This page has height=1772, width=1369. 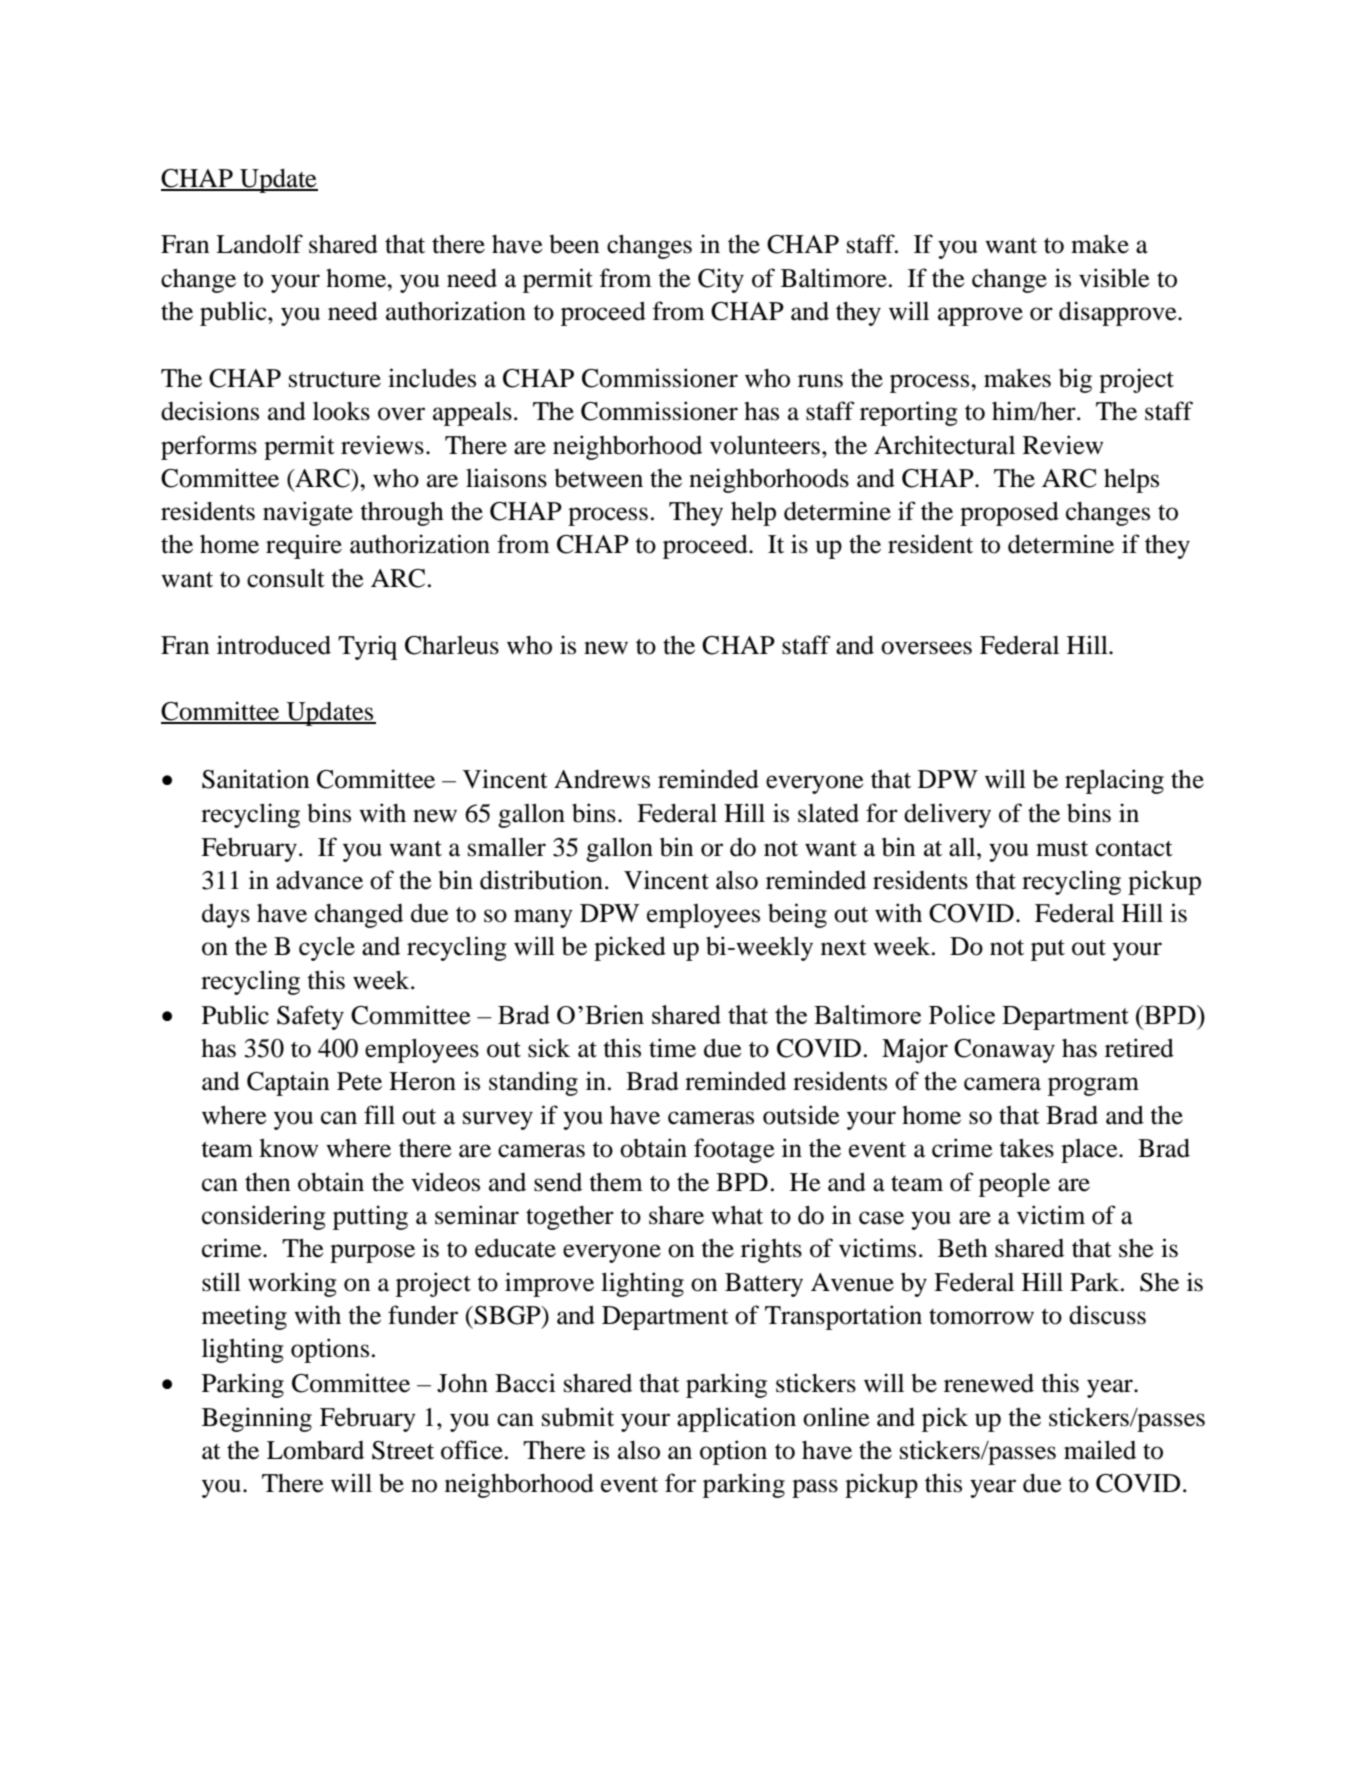 What do you see at coordinates (599, 478) in the page?
I see `between` at bounding box center [599, 478].
